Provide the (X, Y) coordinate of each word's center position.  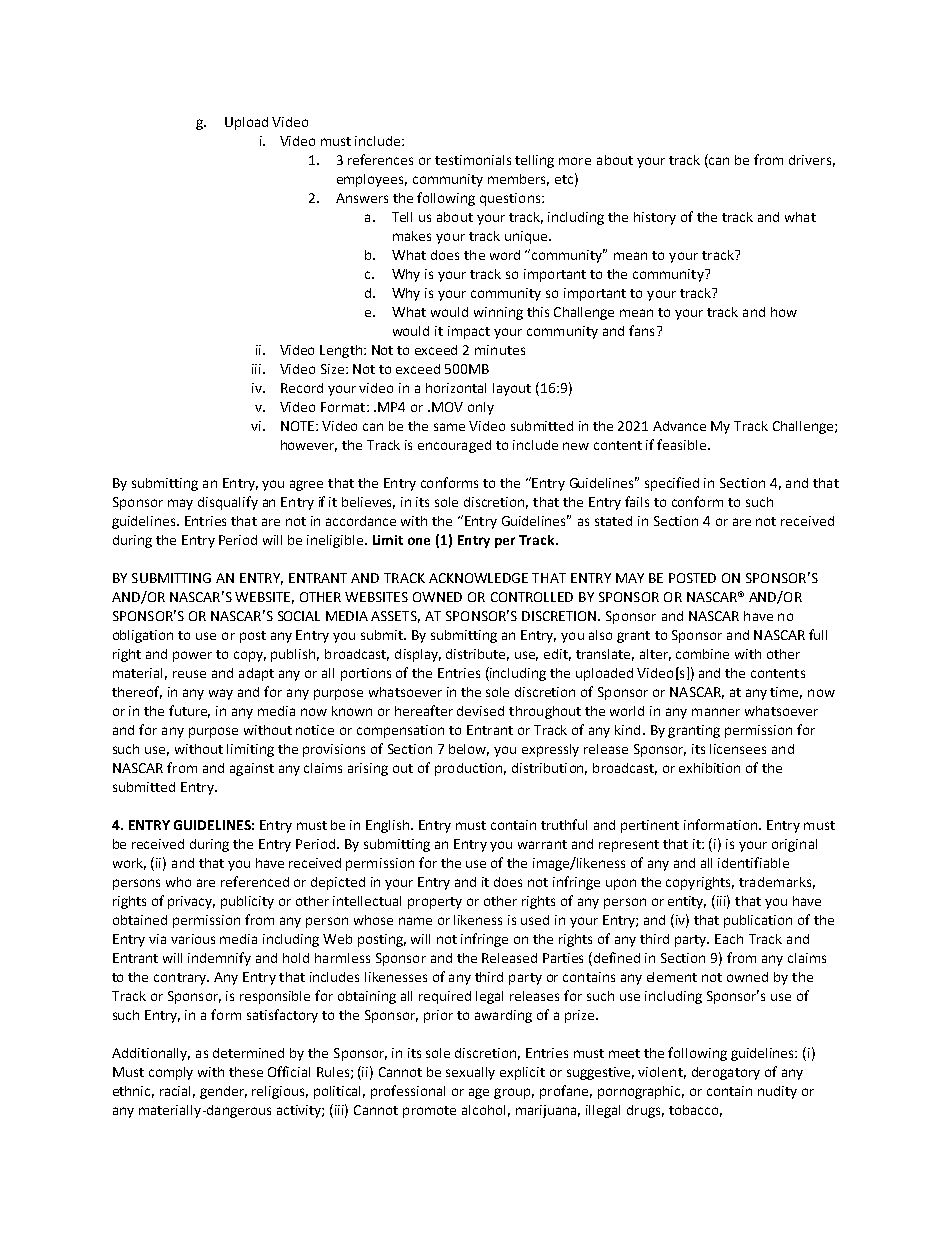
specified (672, 484)
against (252, 769)
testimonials (473, 160)
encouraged (454, 446)
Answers (362, 198)
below (469, 750)
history (655, 218)
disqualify (228, 503)
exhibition (709, 768)
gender (223, 1092)
